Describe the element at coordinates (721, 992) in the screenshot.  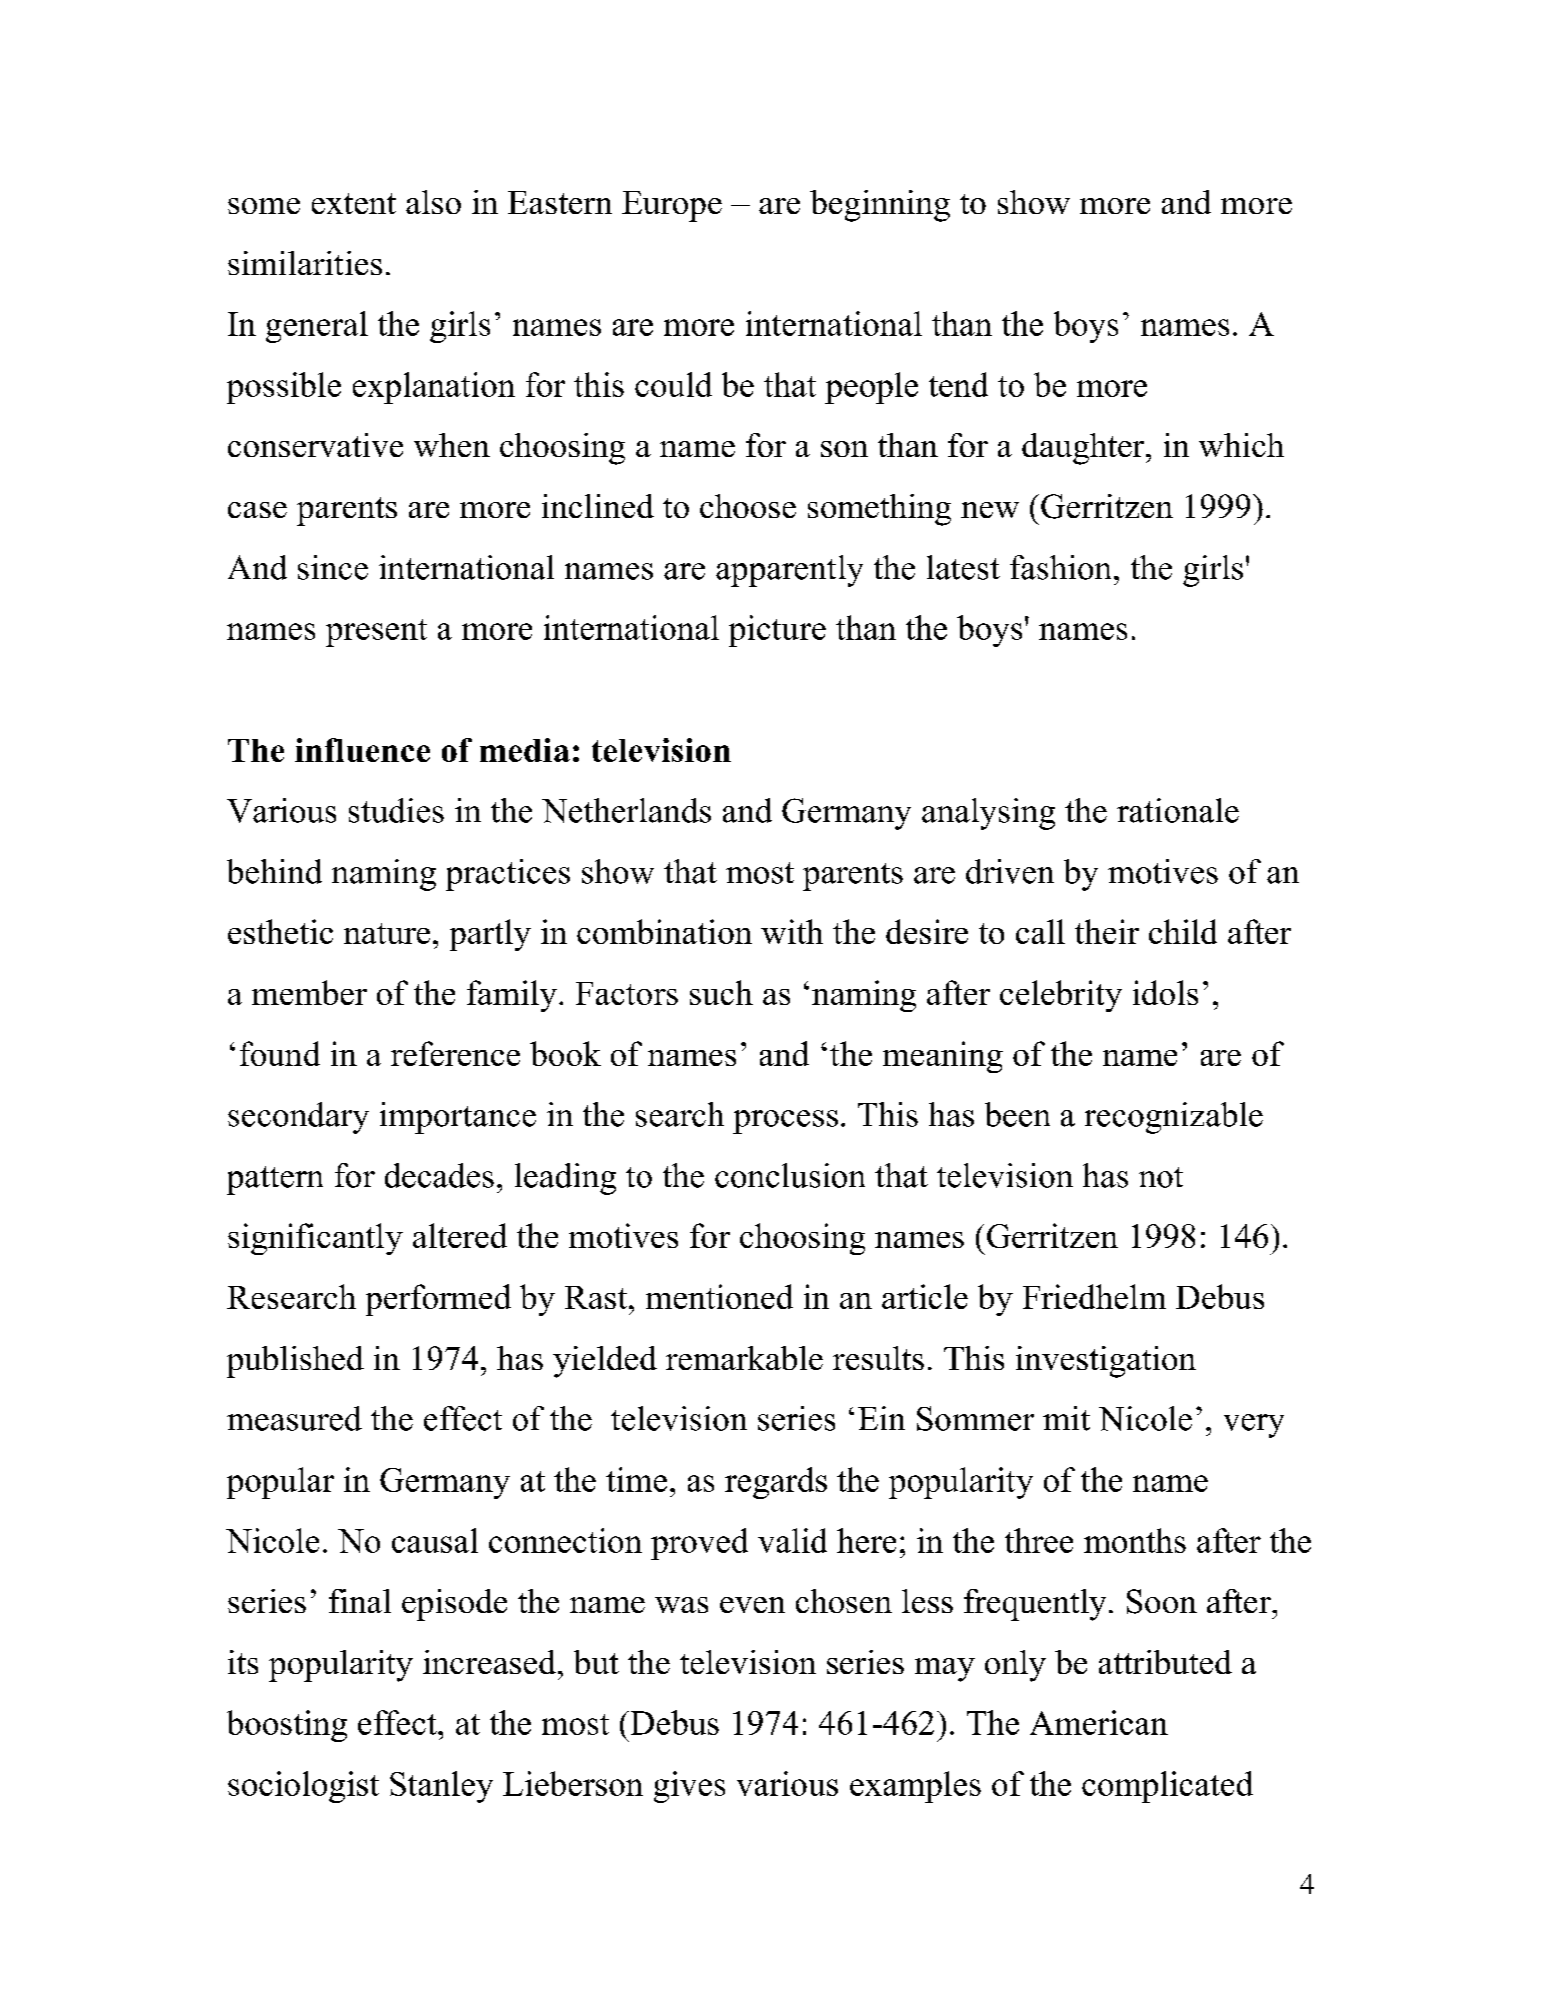
I see `such` at that location.
